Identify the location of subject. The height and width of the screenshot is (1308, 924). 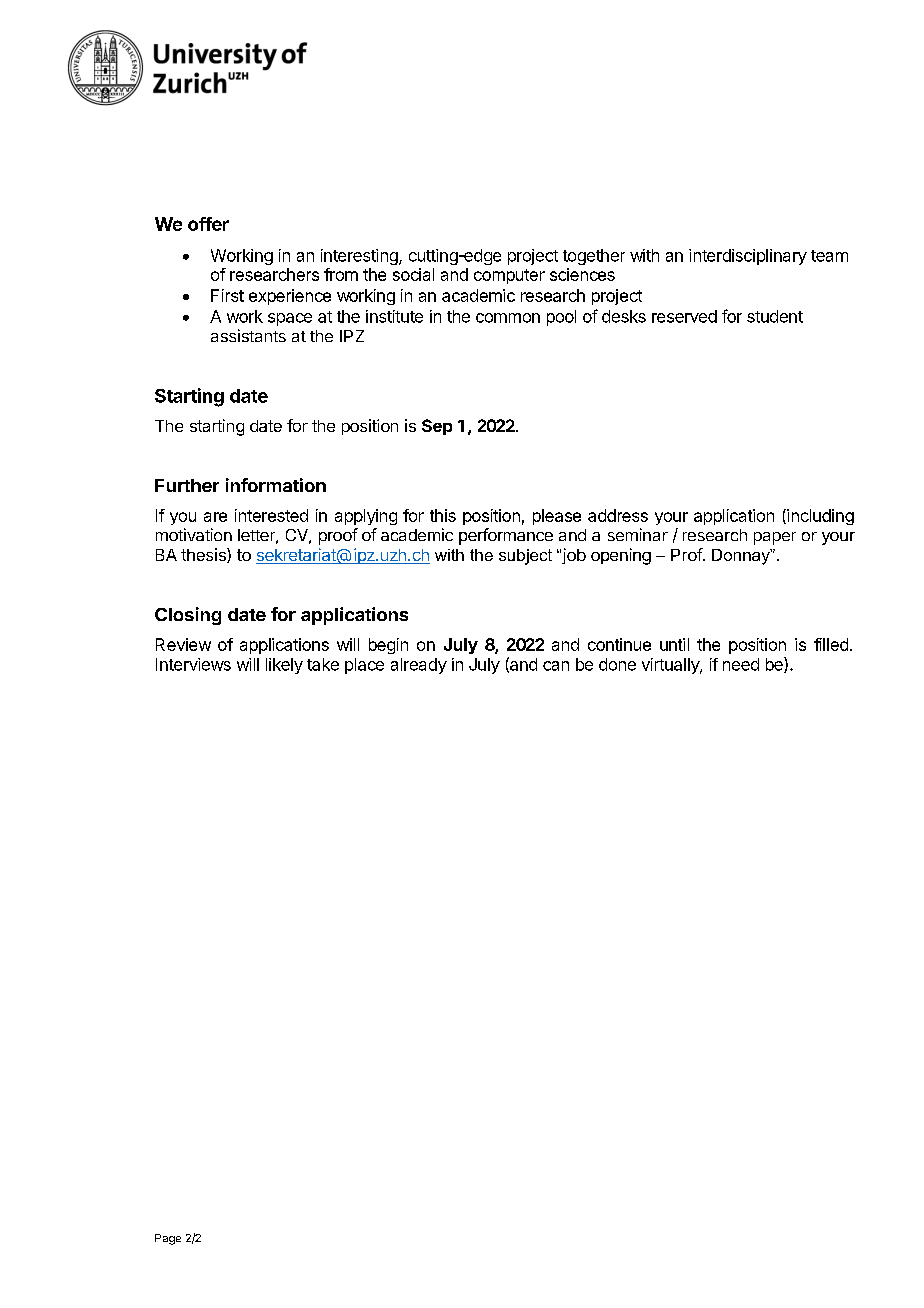
(525, 557).
